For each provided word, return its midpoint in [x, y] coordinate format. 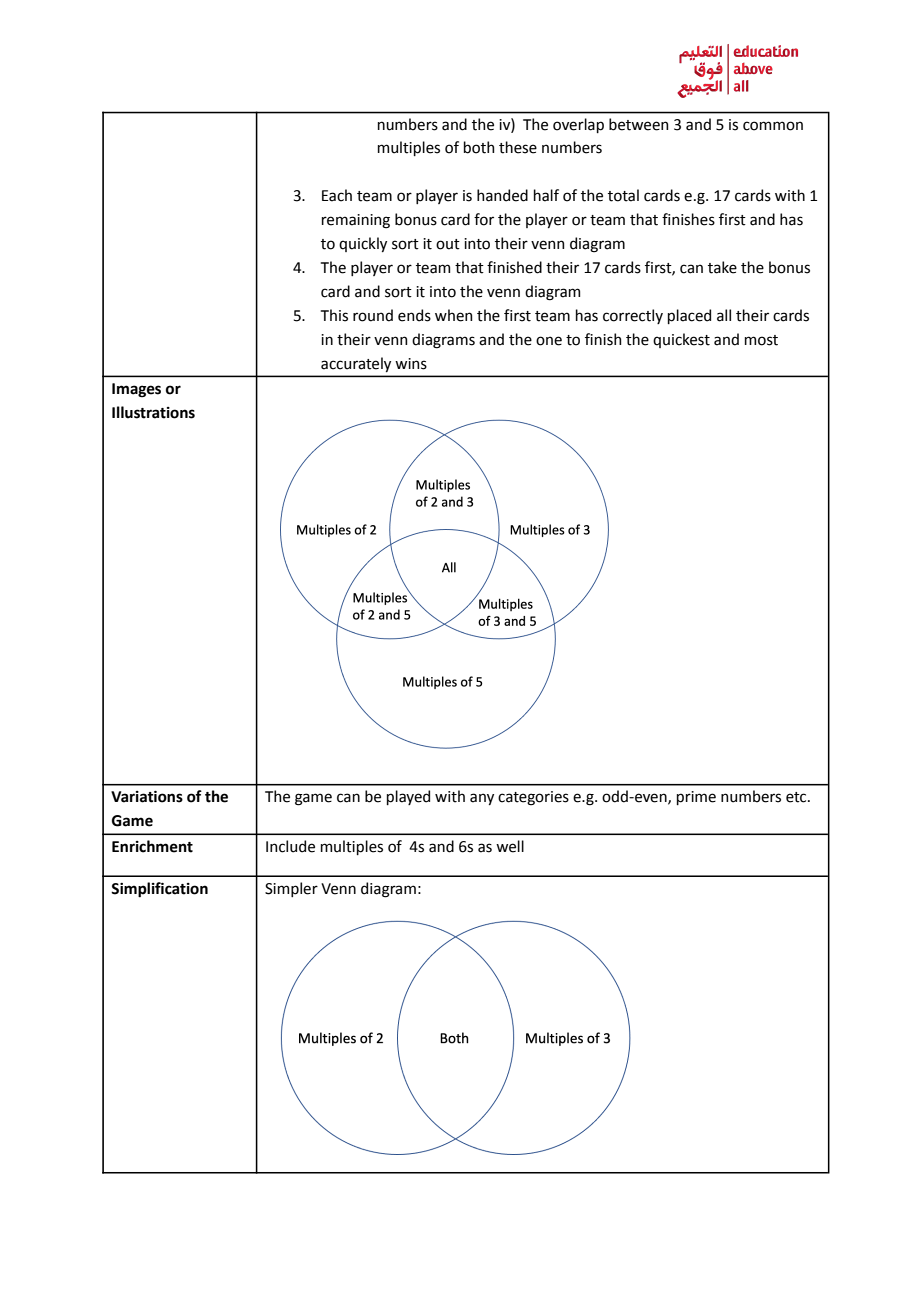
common [773, 126]
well [510, 846]
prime [696, 798]
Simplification [159, 890]
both [479, 147]
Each [337, 195]
